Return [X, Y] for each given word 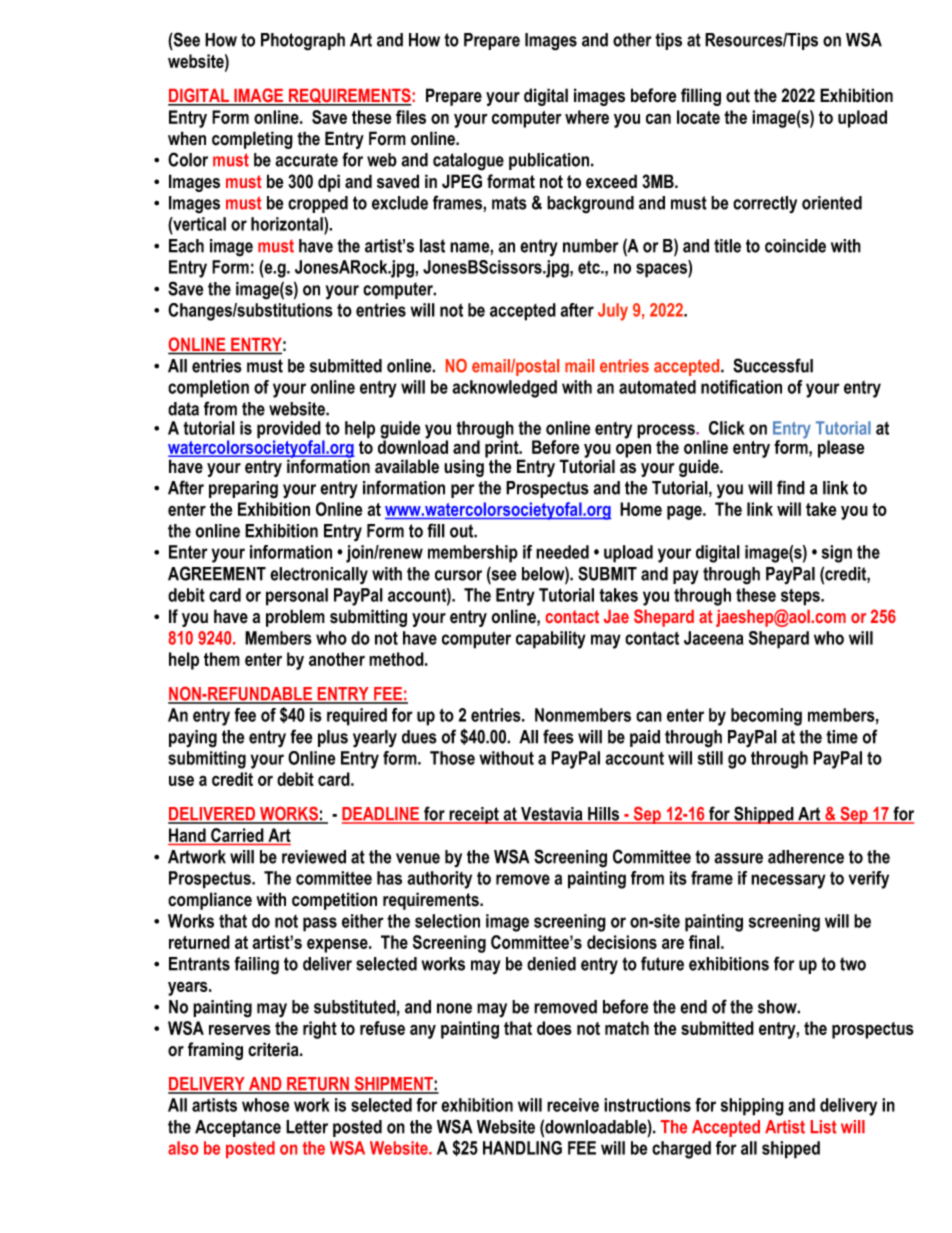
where [587, 117]
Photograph [303, 42]
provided [290, 431]
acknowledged [504, 389]
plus [333, 738]
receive [573, 1105]
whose [265, 1105]
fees [558, 736]
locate [698, 117]
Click [727, 428]
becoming [766, 717]
